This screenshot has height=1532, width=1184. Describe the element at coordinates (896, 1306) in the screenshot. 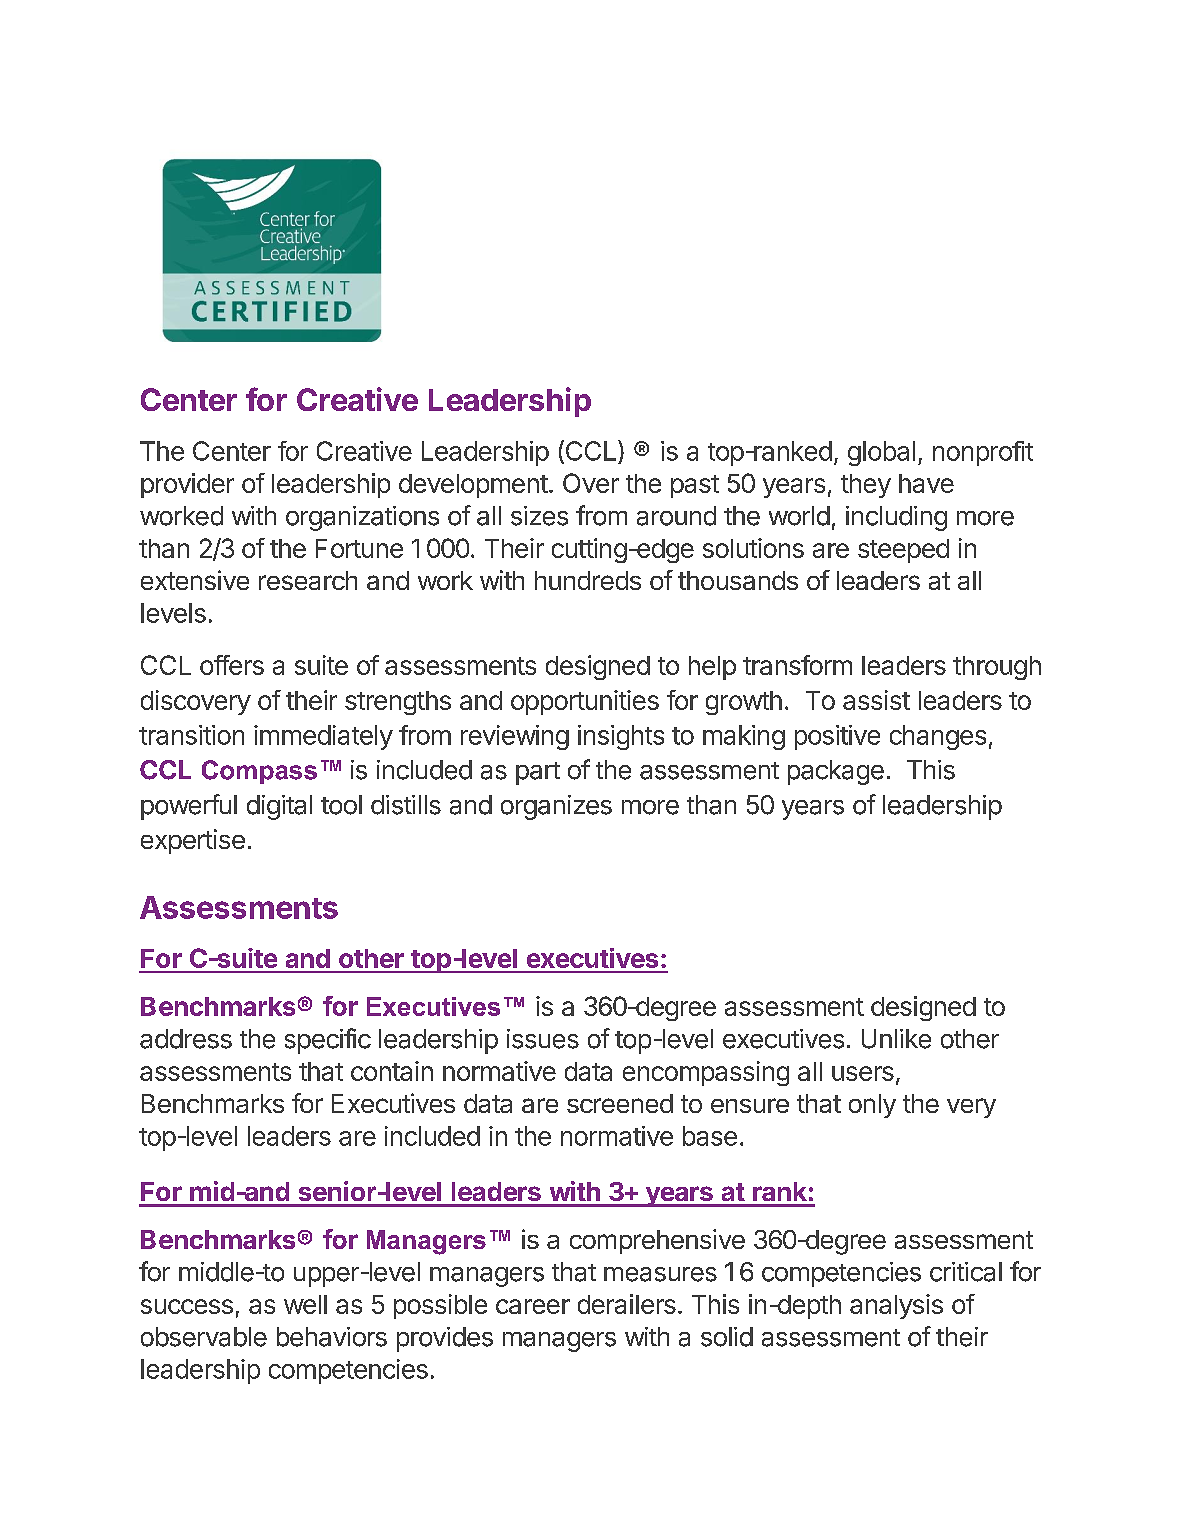

I see `analysis` at that location.
